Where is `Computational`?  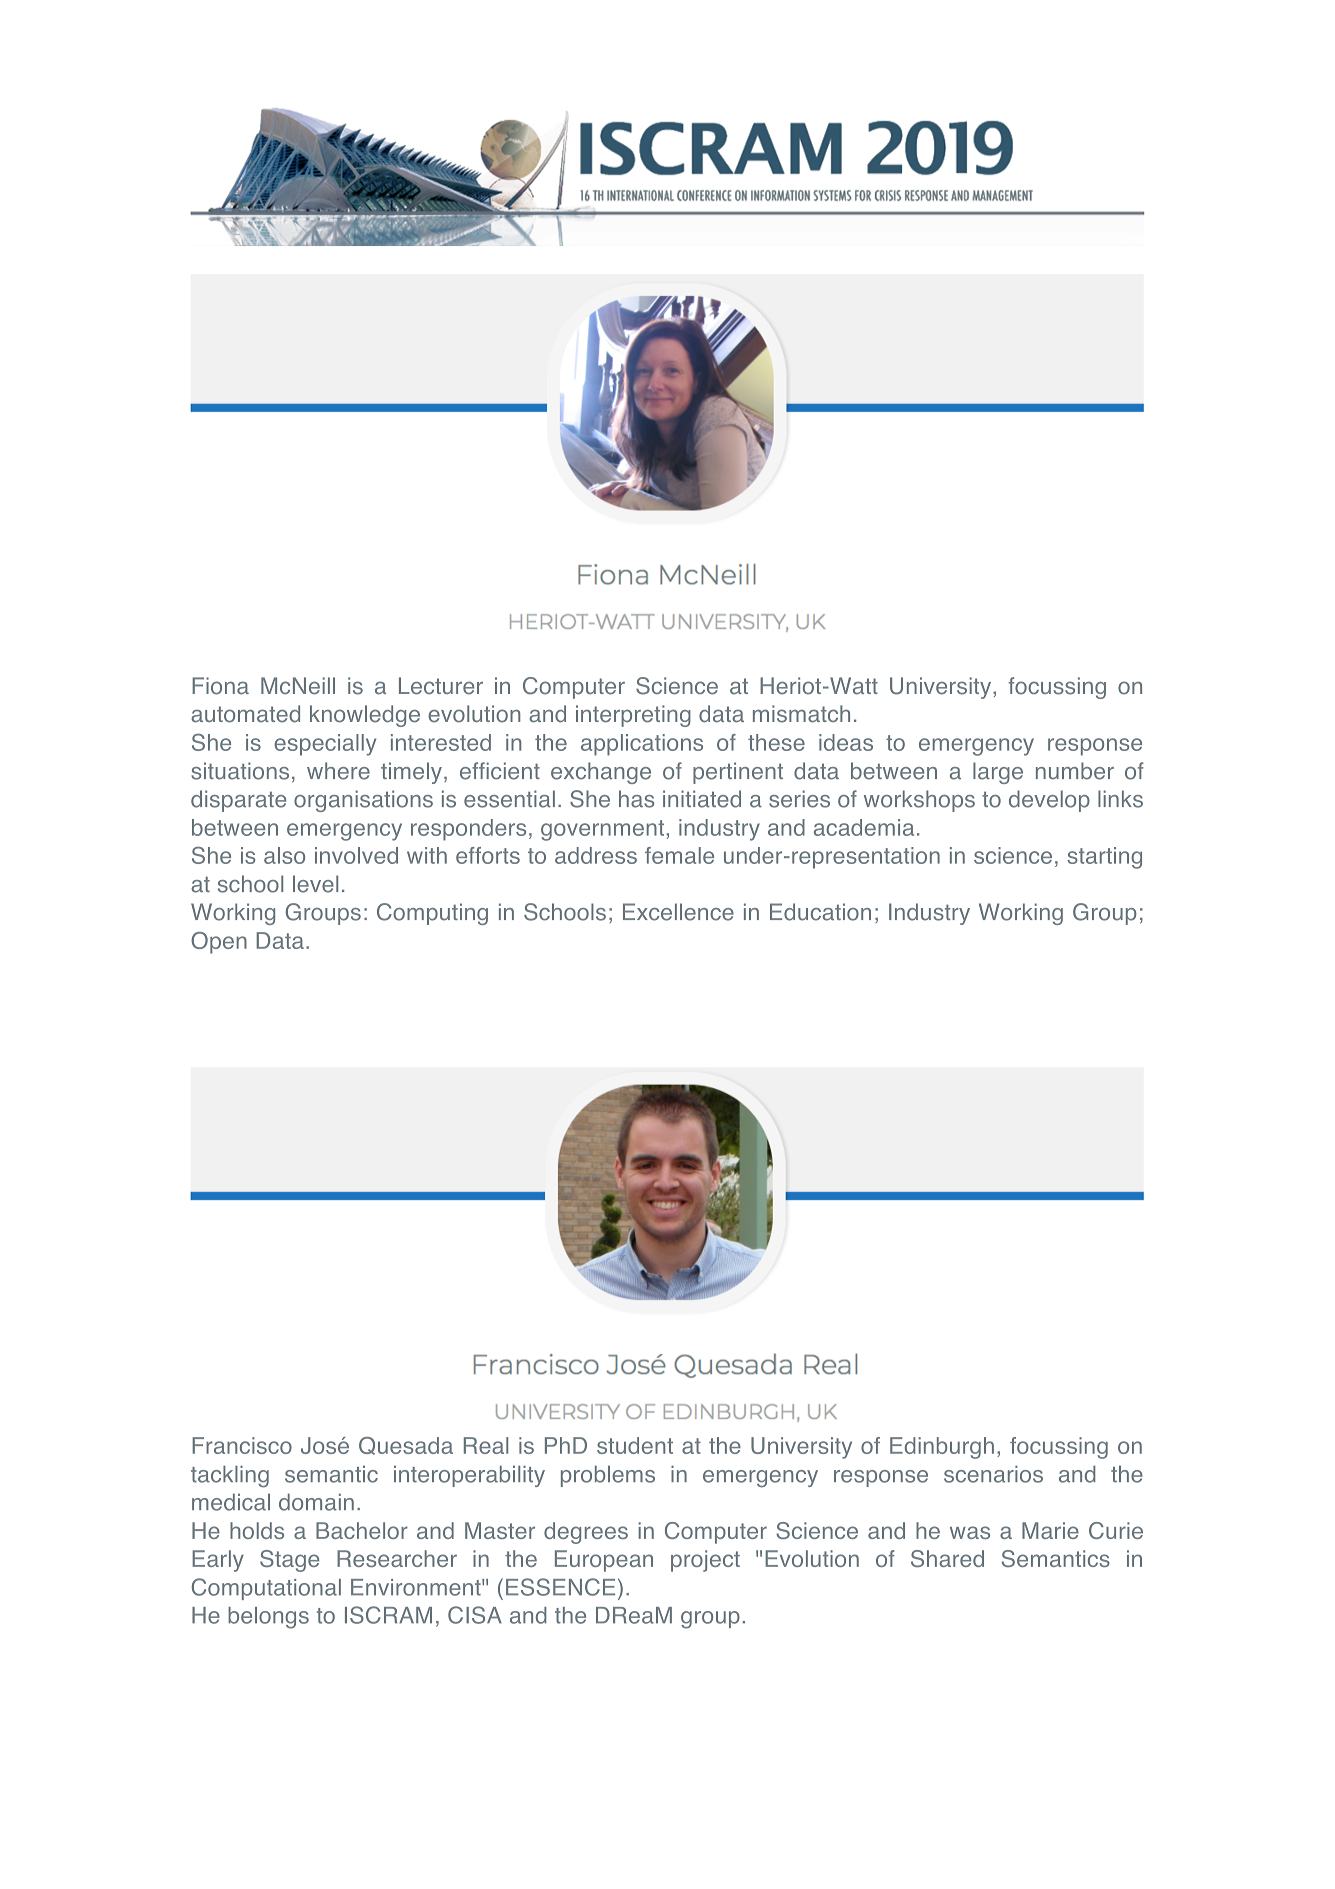 Computational is located at coordinates (266, 1589).
